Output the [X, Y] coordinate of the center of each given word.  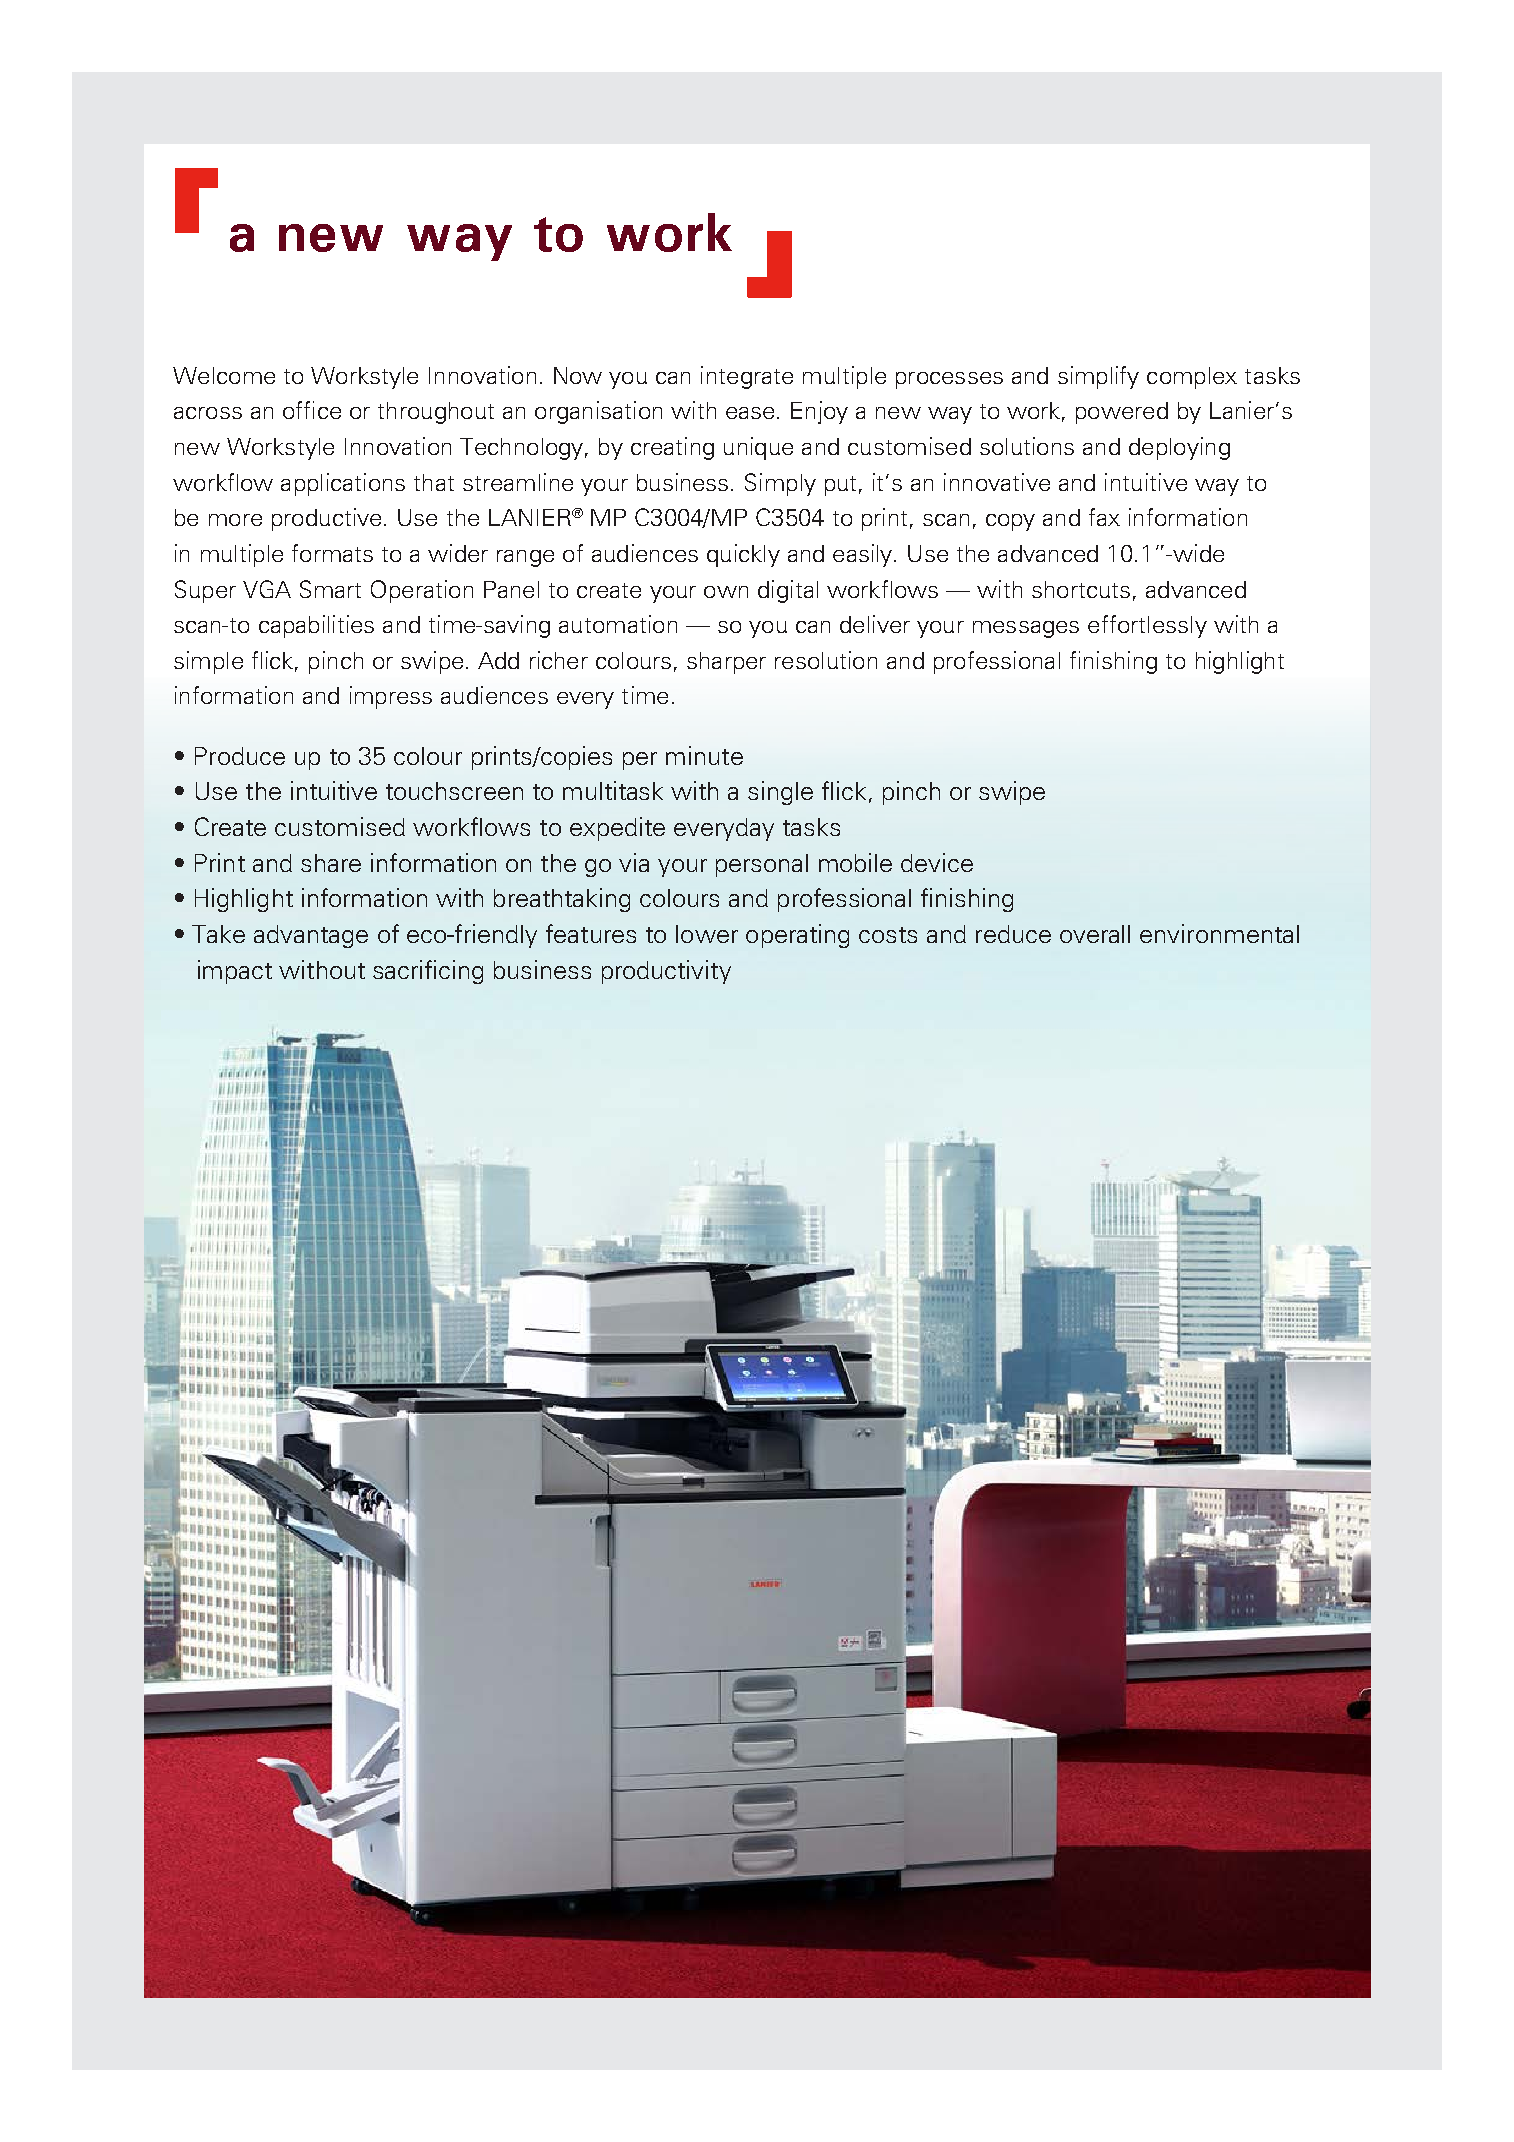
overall [1095, 934]
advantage [311, 936]
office [312, 410]
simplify [1098, 377]
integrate [747, 377]
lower [707, 934]
